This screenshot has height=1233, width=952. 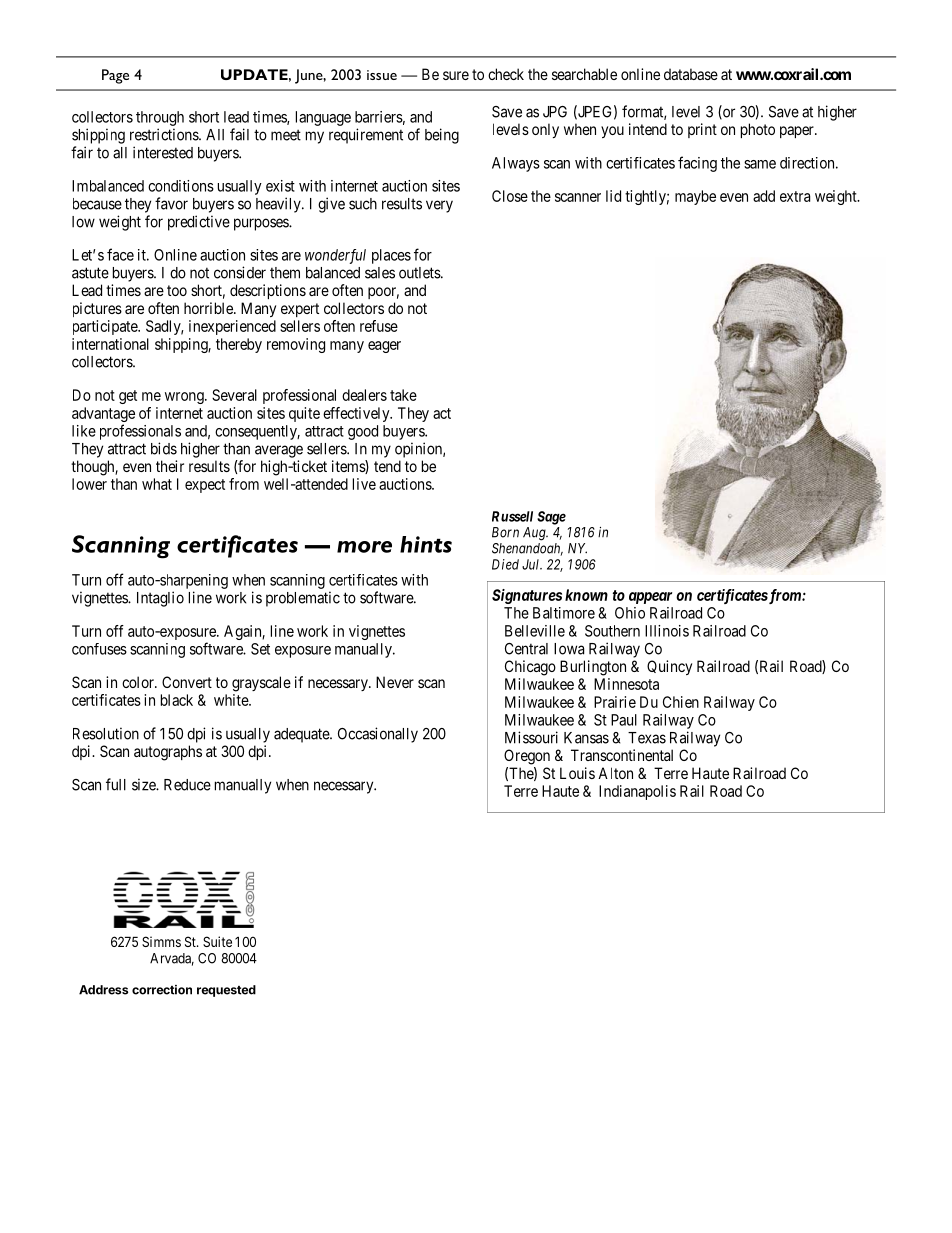 I want to click on Never, so click(x=395, y=682).
